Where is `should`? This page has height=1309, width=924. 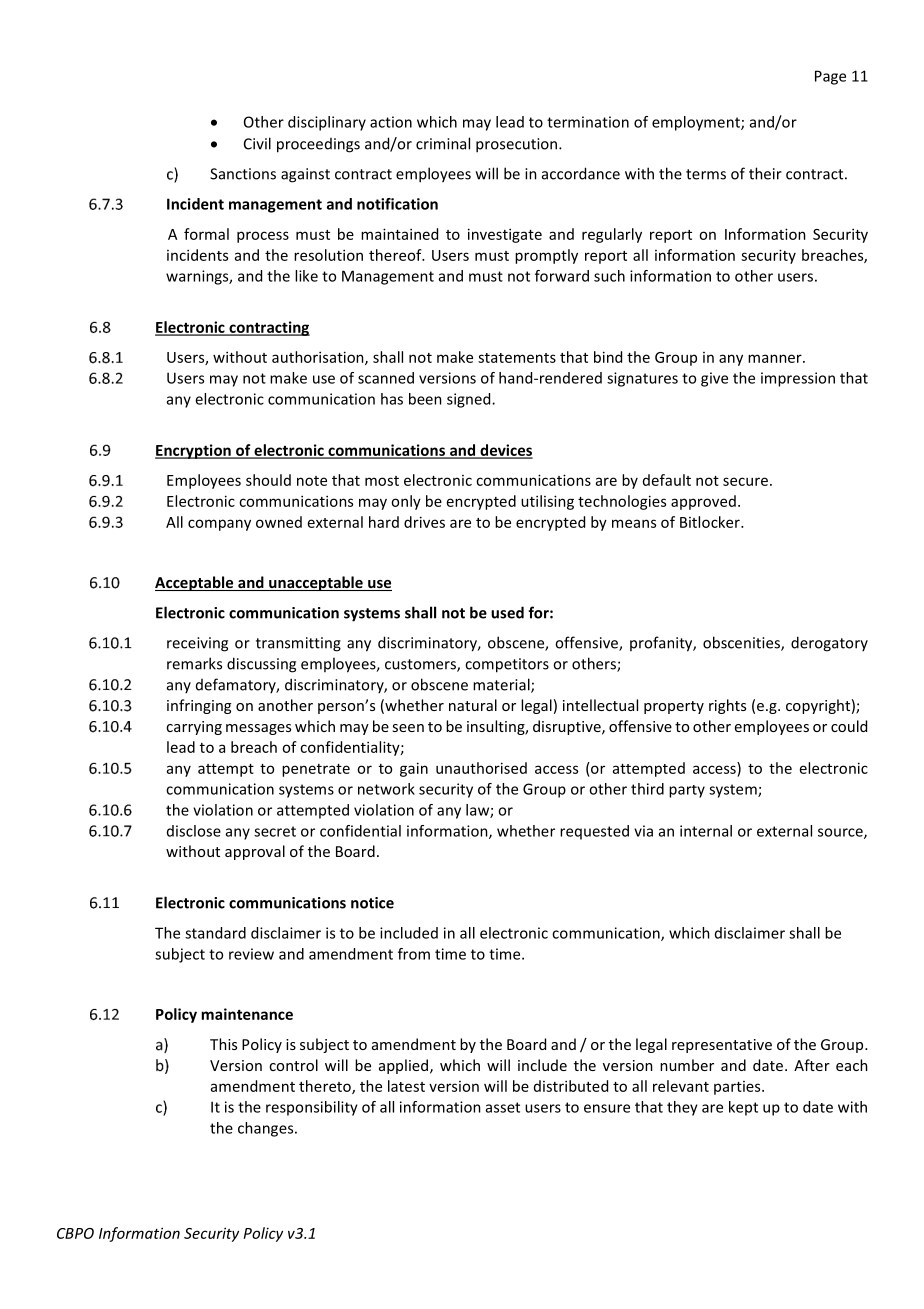
should is located at coordinates (268, 480).
